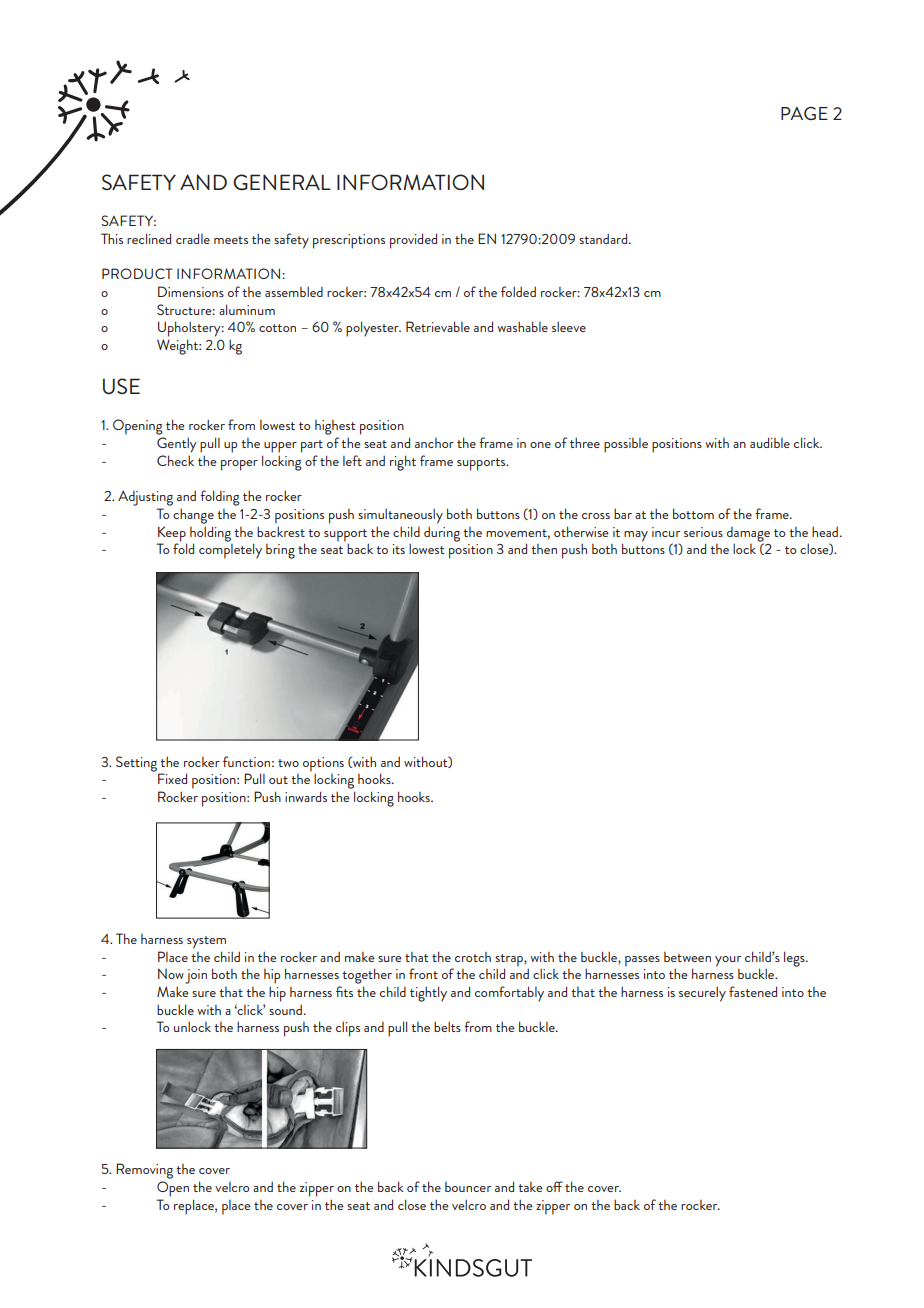 The width and height of the document is (924, 1308). What do you see at coordinates (206, 942) in the document?
I see `system` at bounding box center [206, 942].
